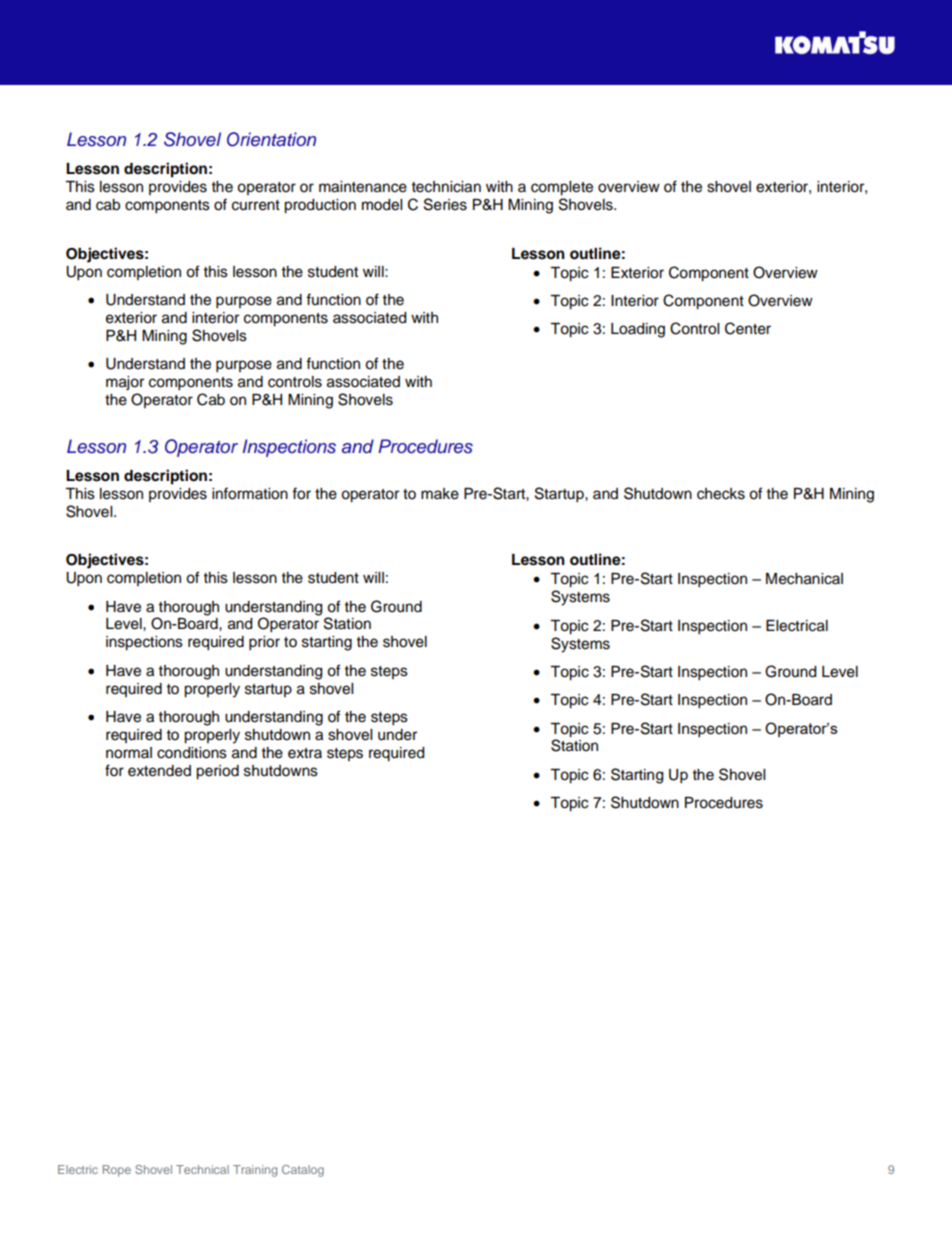 The width and height of the page is (952, 1233). I want to click on technician, so click(446, 187).
